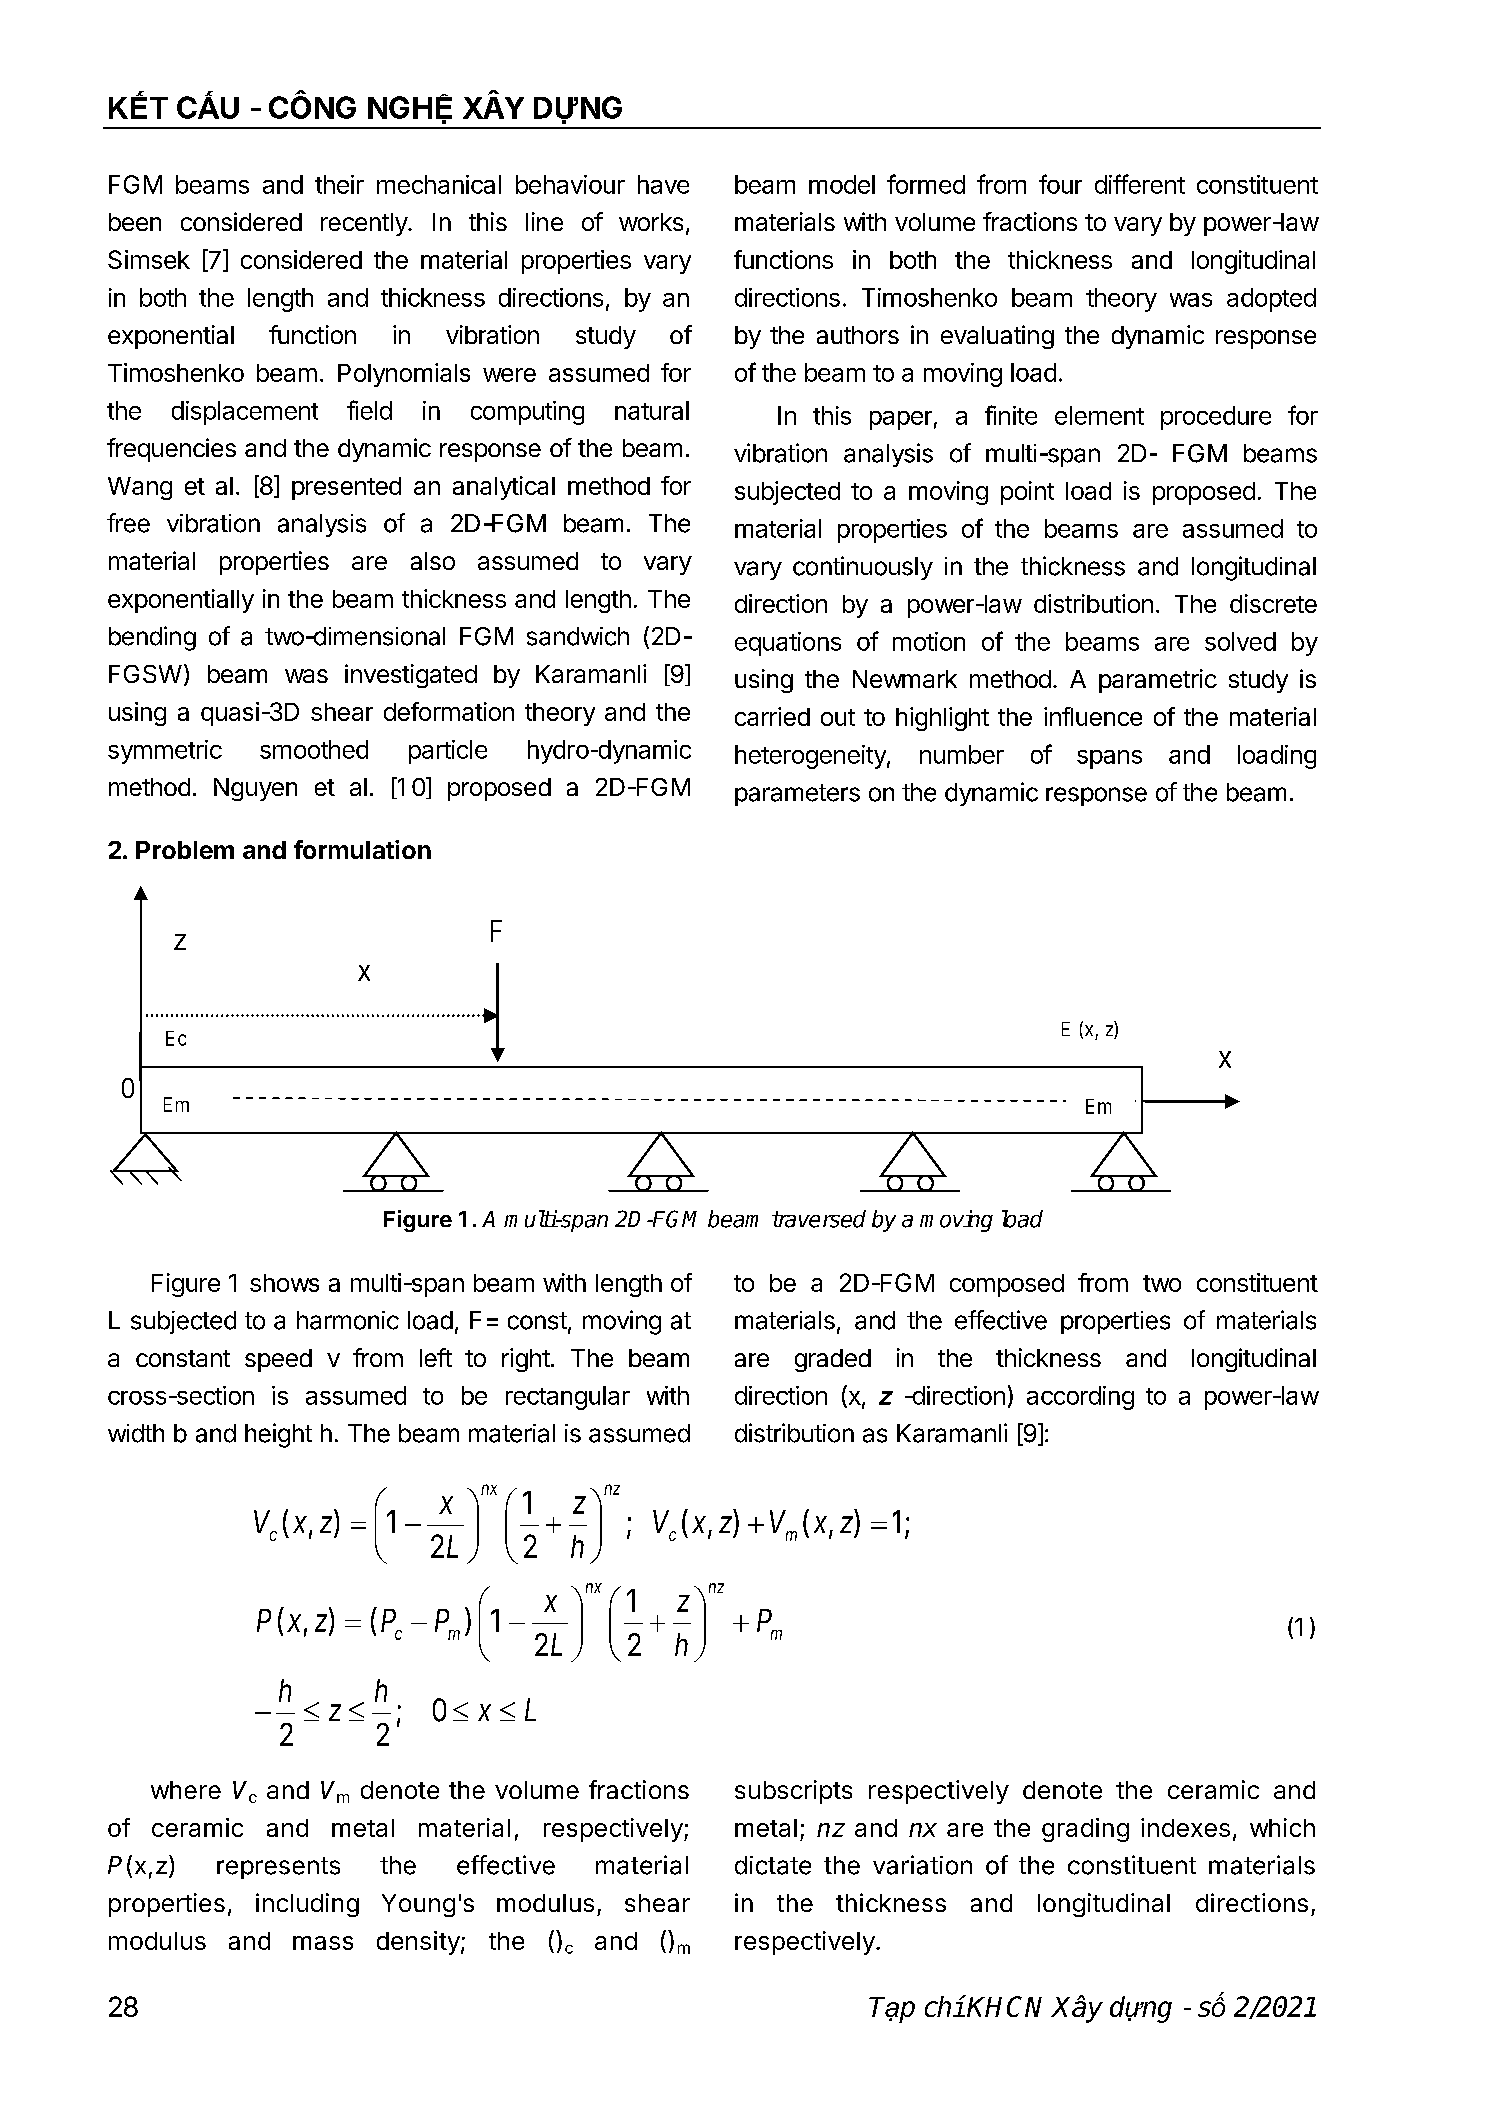 Image resolution: width=1495 pixels, height=2113 pixels. Describe the element at coordinates (1140, 184) in the document. I see `different` at that location.
